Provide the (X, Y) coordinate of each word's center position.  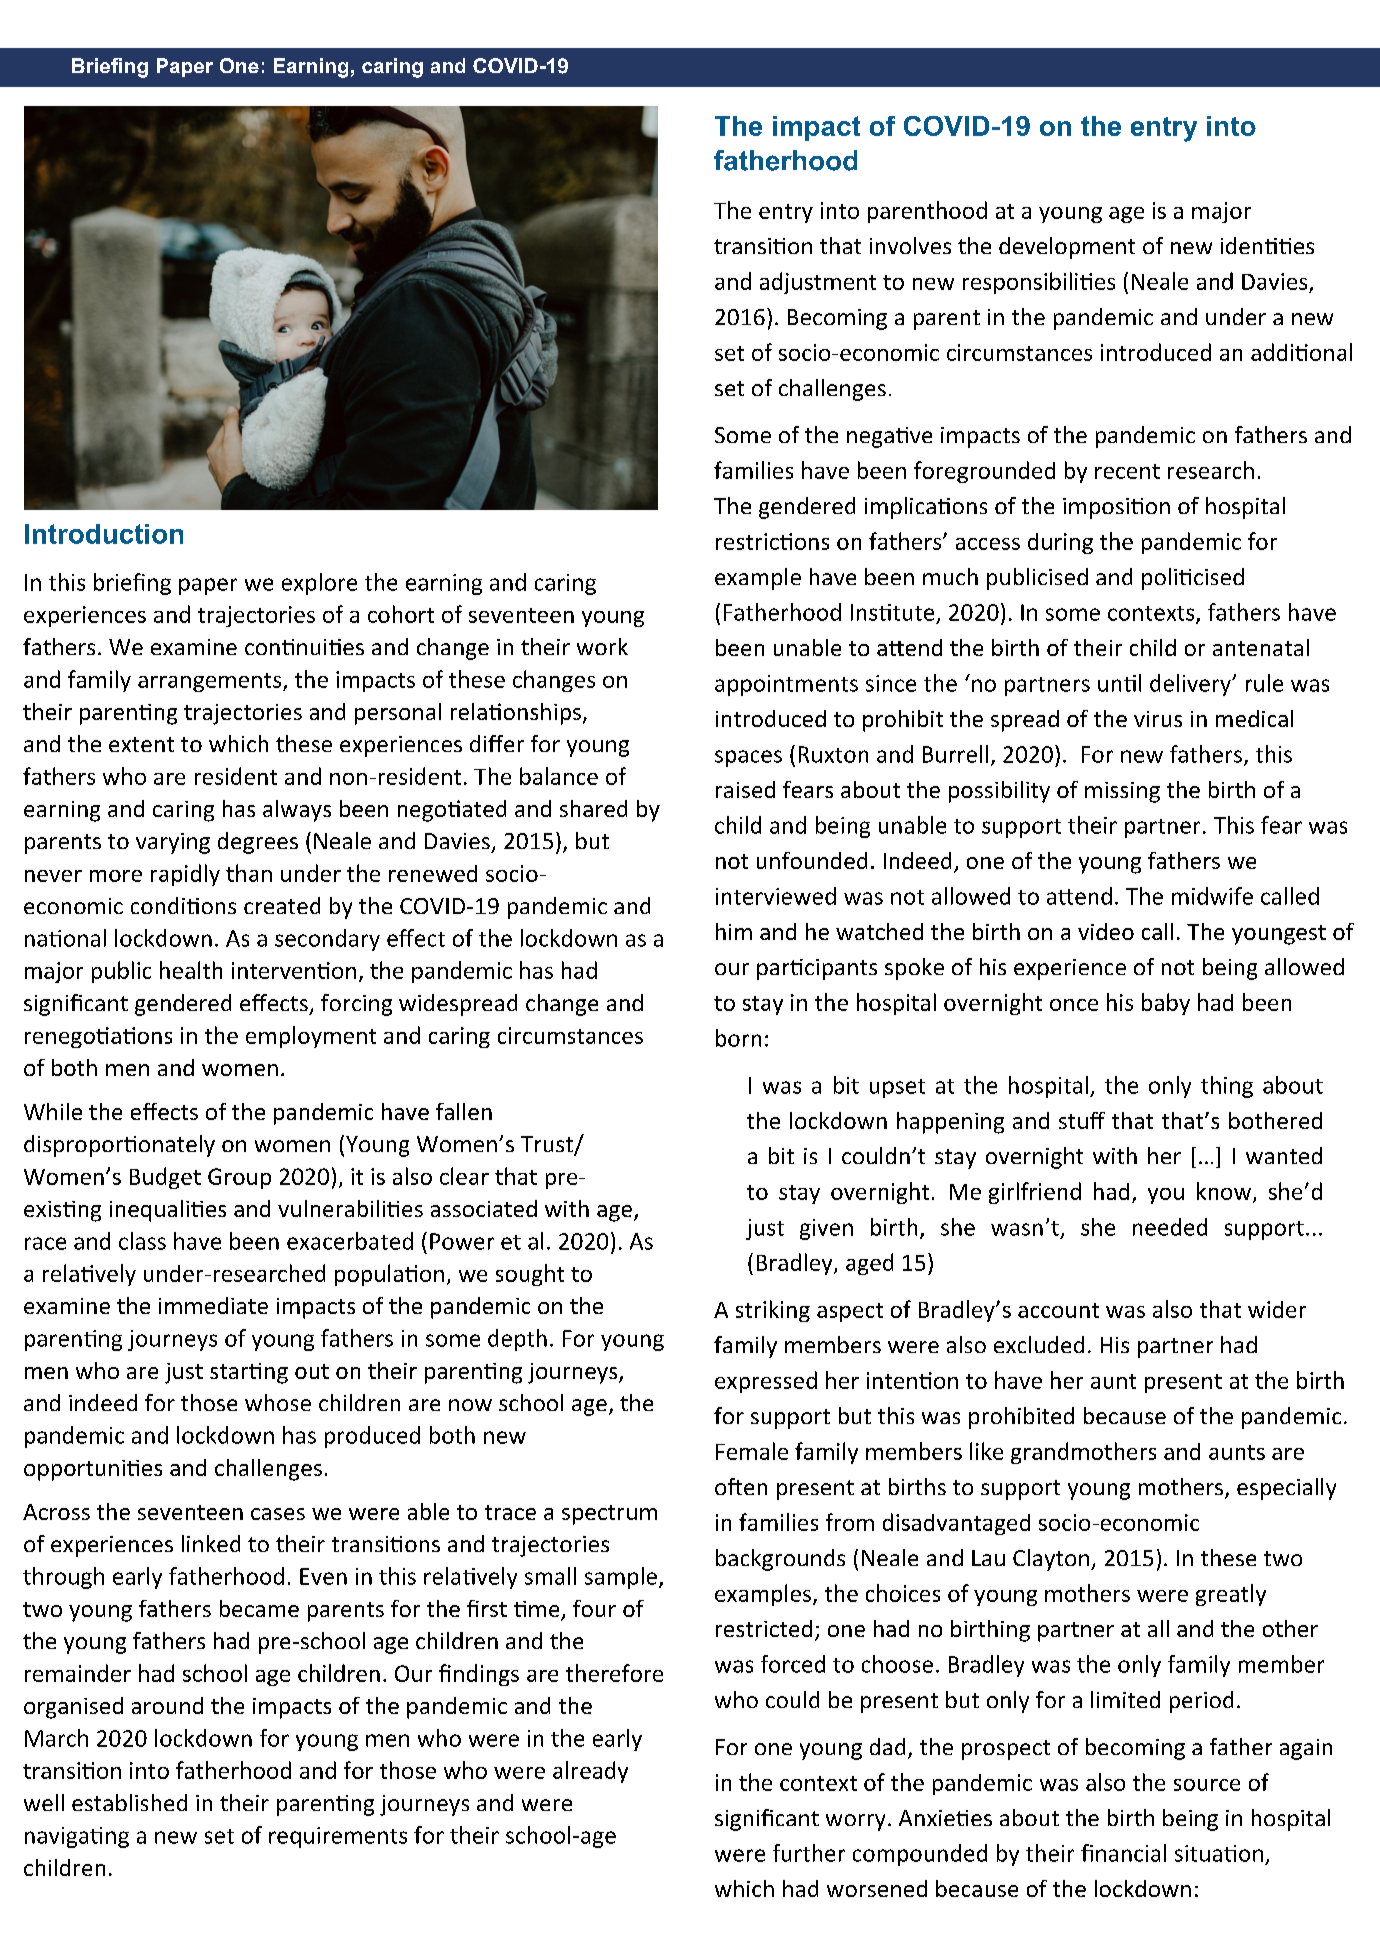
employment (311, 1037)
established (129, 1802)
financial (1123, 1853)
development (1067, 248)
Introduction (104, 534)
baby (1166, 1004)
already (590, 1772)
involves (910, 245)
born (738, 1038)
